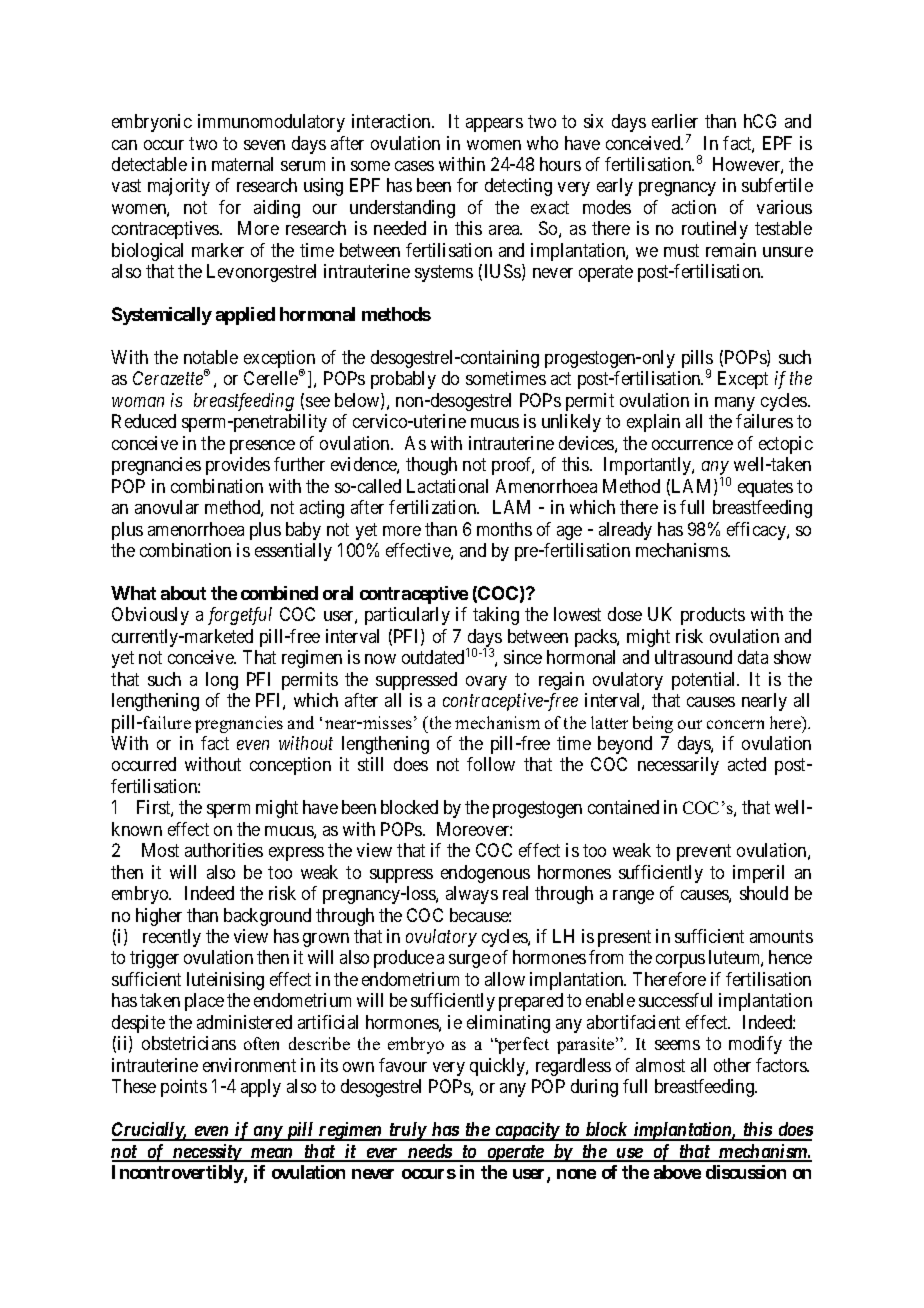 This page has width=924, height=1308. What do you see at coordinates (765, 488) in the page?
I see `equates` at bounding box center [765, 488].
